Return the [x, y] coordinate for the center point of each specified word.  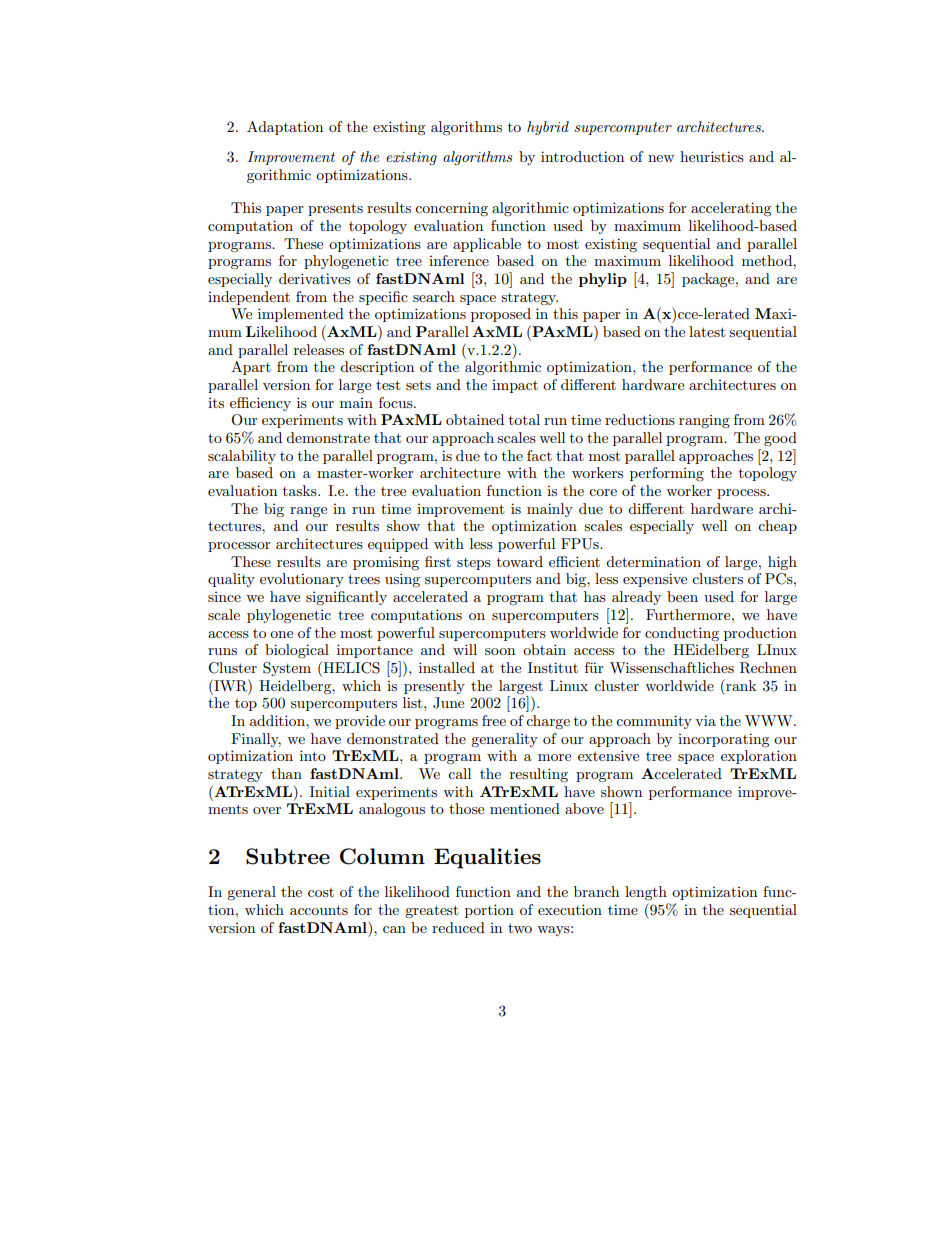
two [520, 928]
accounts [319, 910]
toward [520, 561]
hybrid [548, 128]
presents [335, 209]
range [308, 512]
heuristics [712, 156]
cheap [777, 527]
